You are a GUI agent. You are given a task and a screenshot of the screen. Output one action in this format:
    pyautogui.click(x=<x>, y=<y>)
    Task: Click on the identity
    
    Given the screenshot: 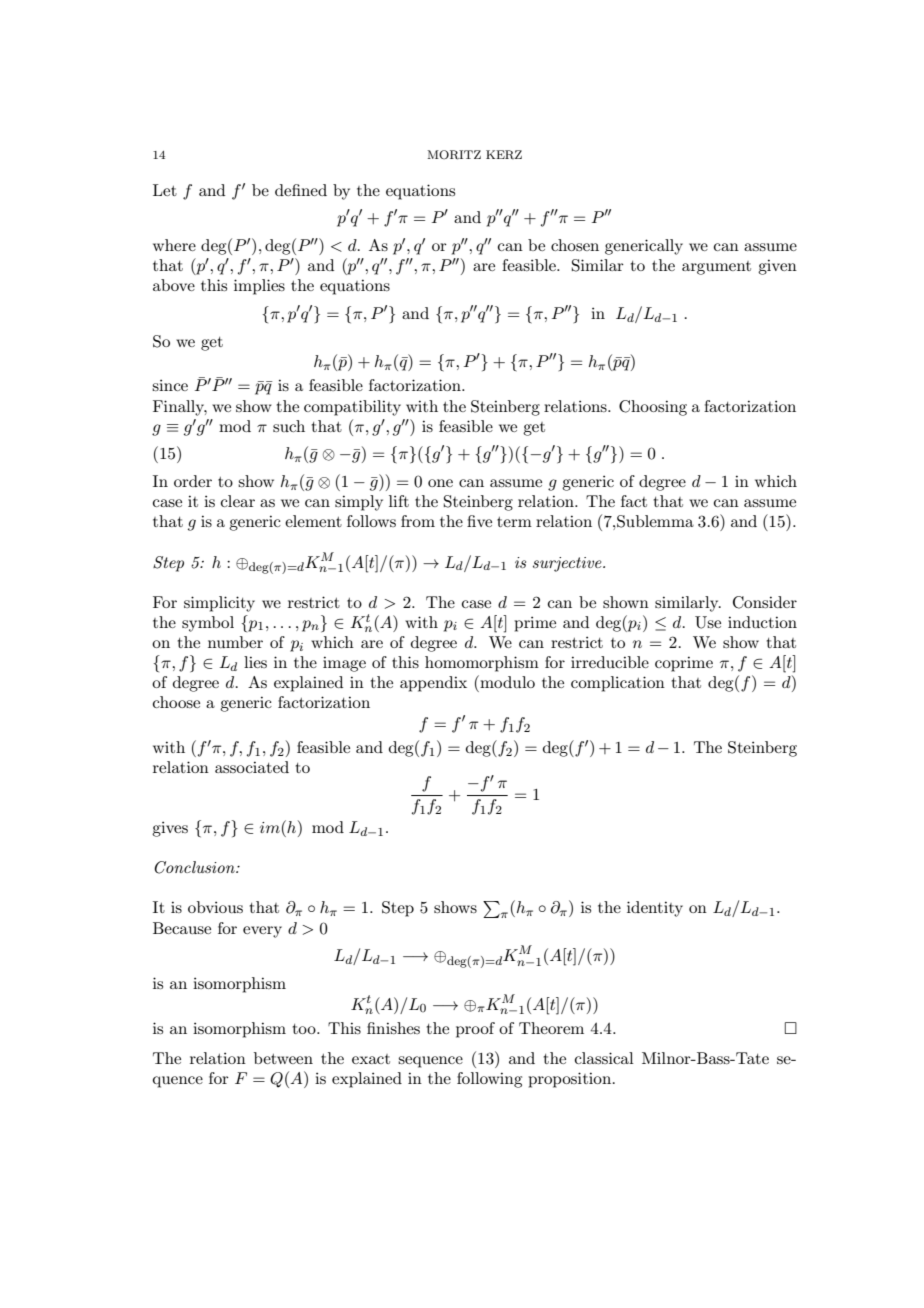 What is the action you would take?
    pyautogui.click(x=655, y=909)
